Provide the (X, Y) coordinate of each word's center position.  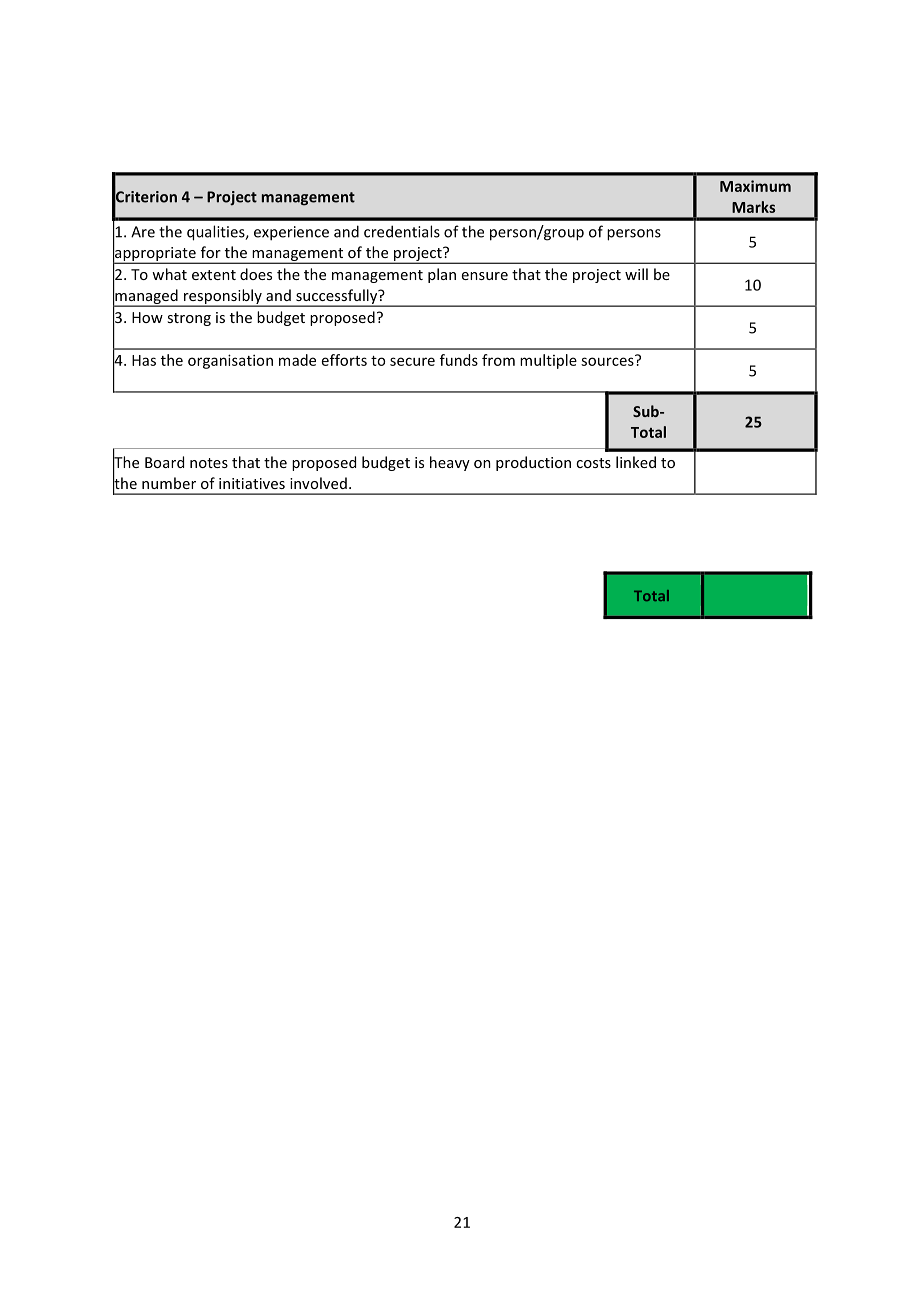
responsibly (223, 297)
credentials (402, 231)
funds (459, 360)
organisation (230, 361)
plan (442, 275)
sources (608, 360)
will (636, 274)
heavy (450, 463)
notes (209, 463)
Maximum (755, 186)
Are (143, 232)
